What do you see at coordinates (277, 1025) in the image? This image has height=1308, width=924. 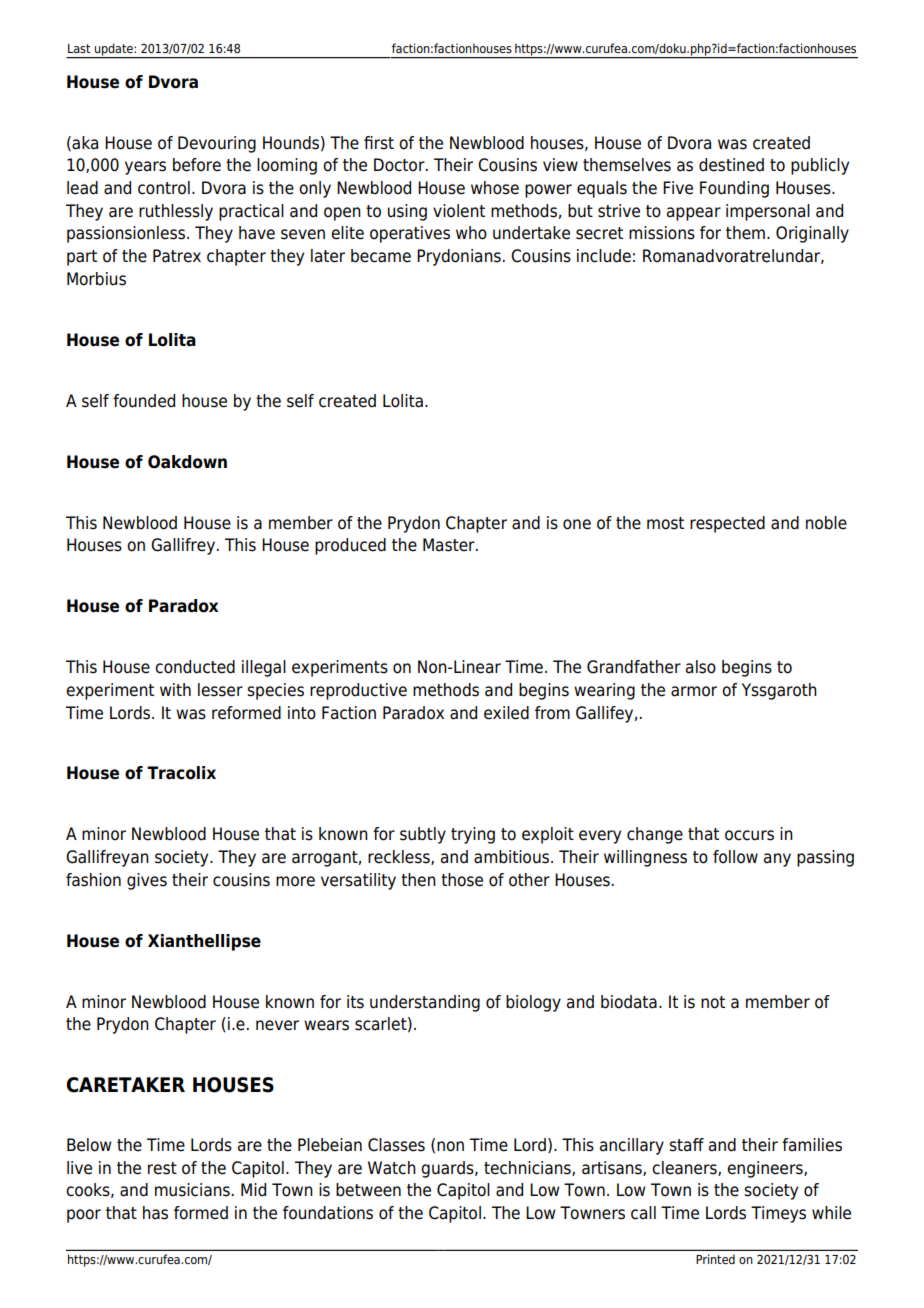 I see `never` at bounding box center [277, 1025].
